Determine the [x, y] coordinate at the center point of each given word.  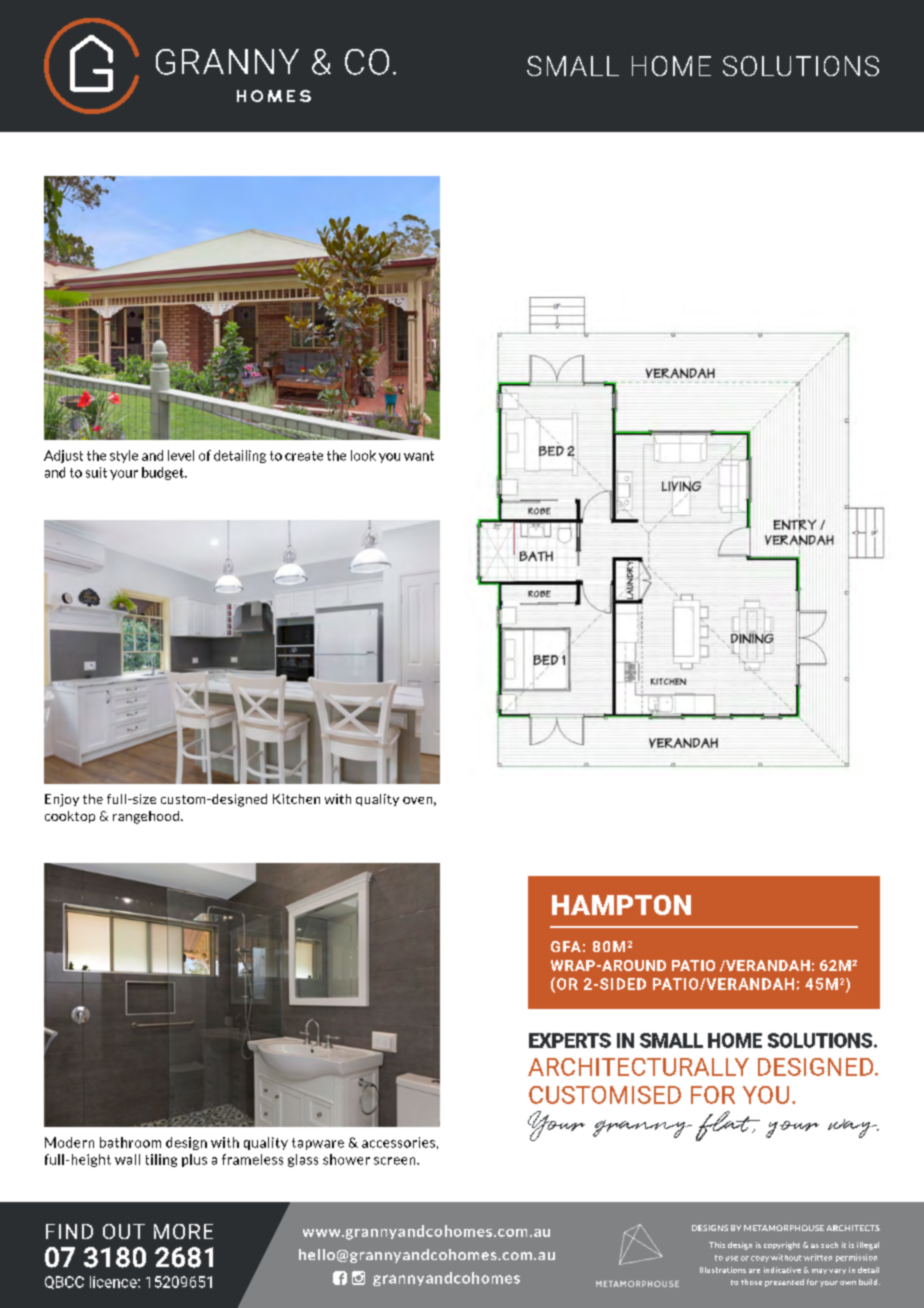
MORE [183, 1231]
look [363, 455]
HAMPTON [621, 905]
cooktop [70, 817]
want [419, 456]
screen [396, 1161]
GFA [566, 946]
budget [164, 473]
